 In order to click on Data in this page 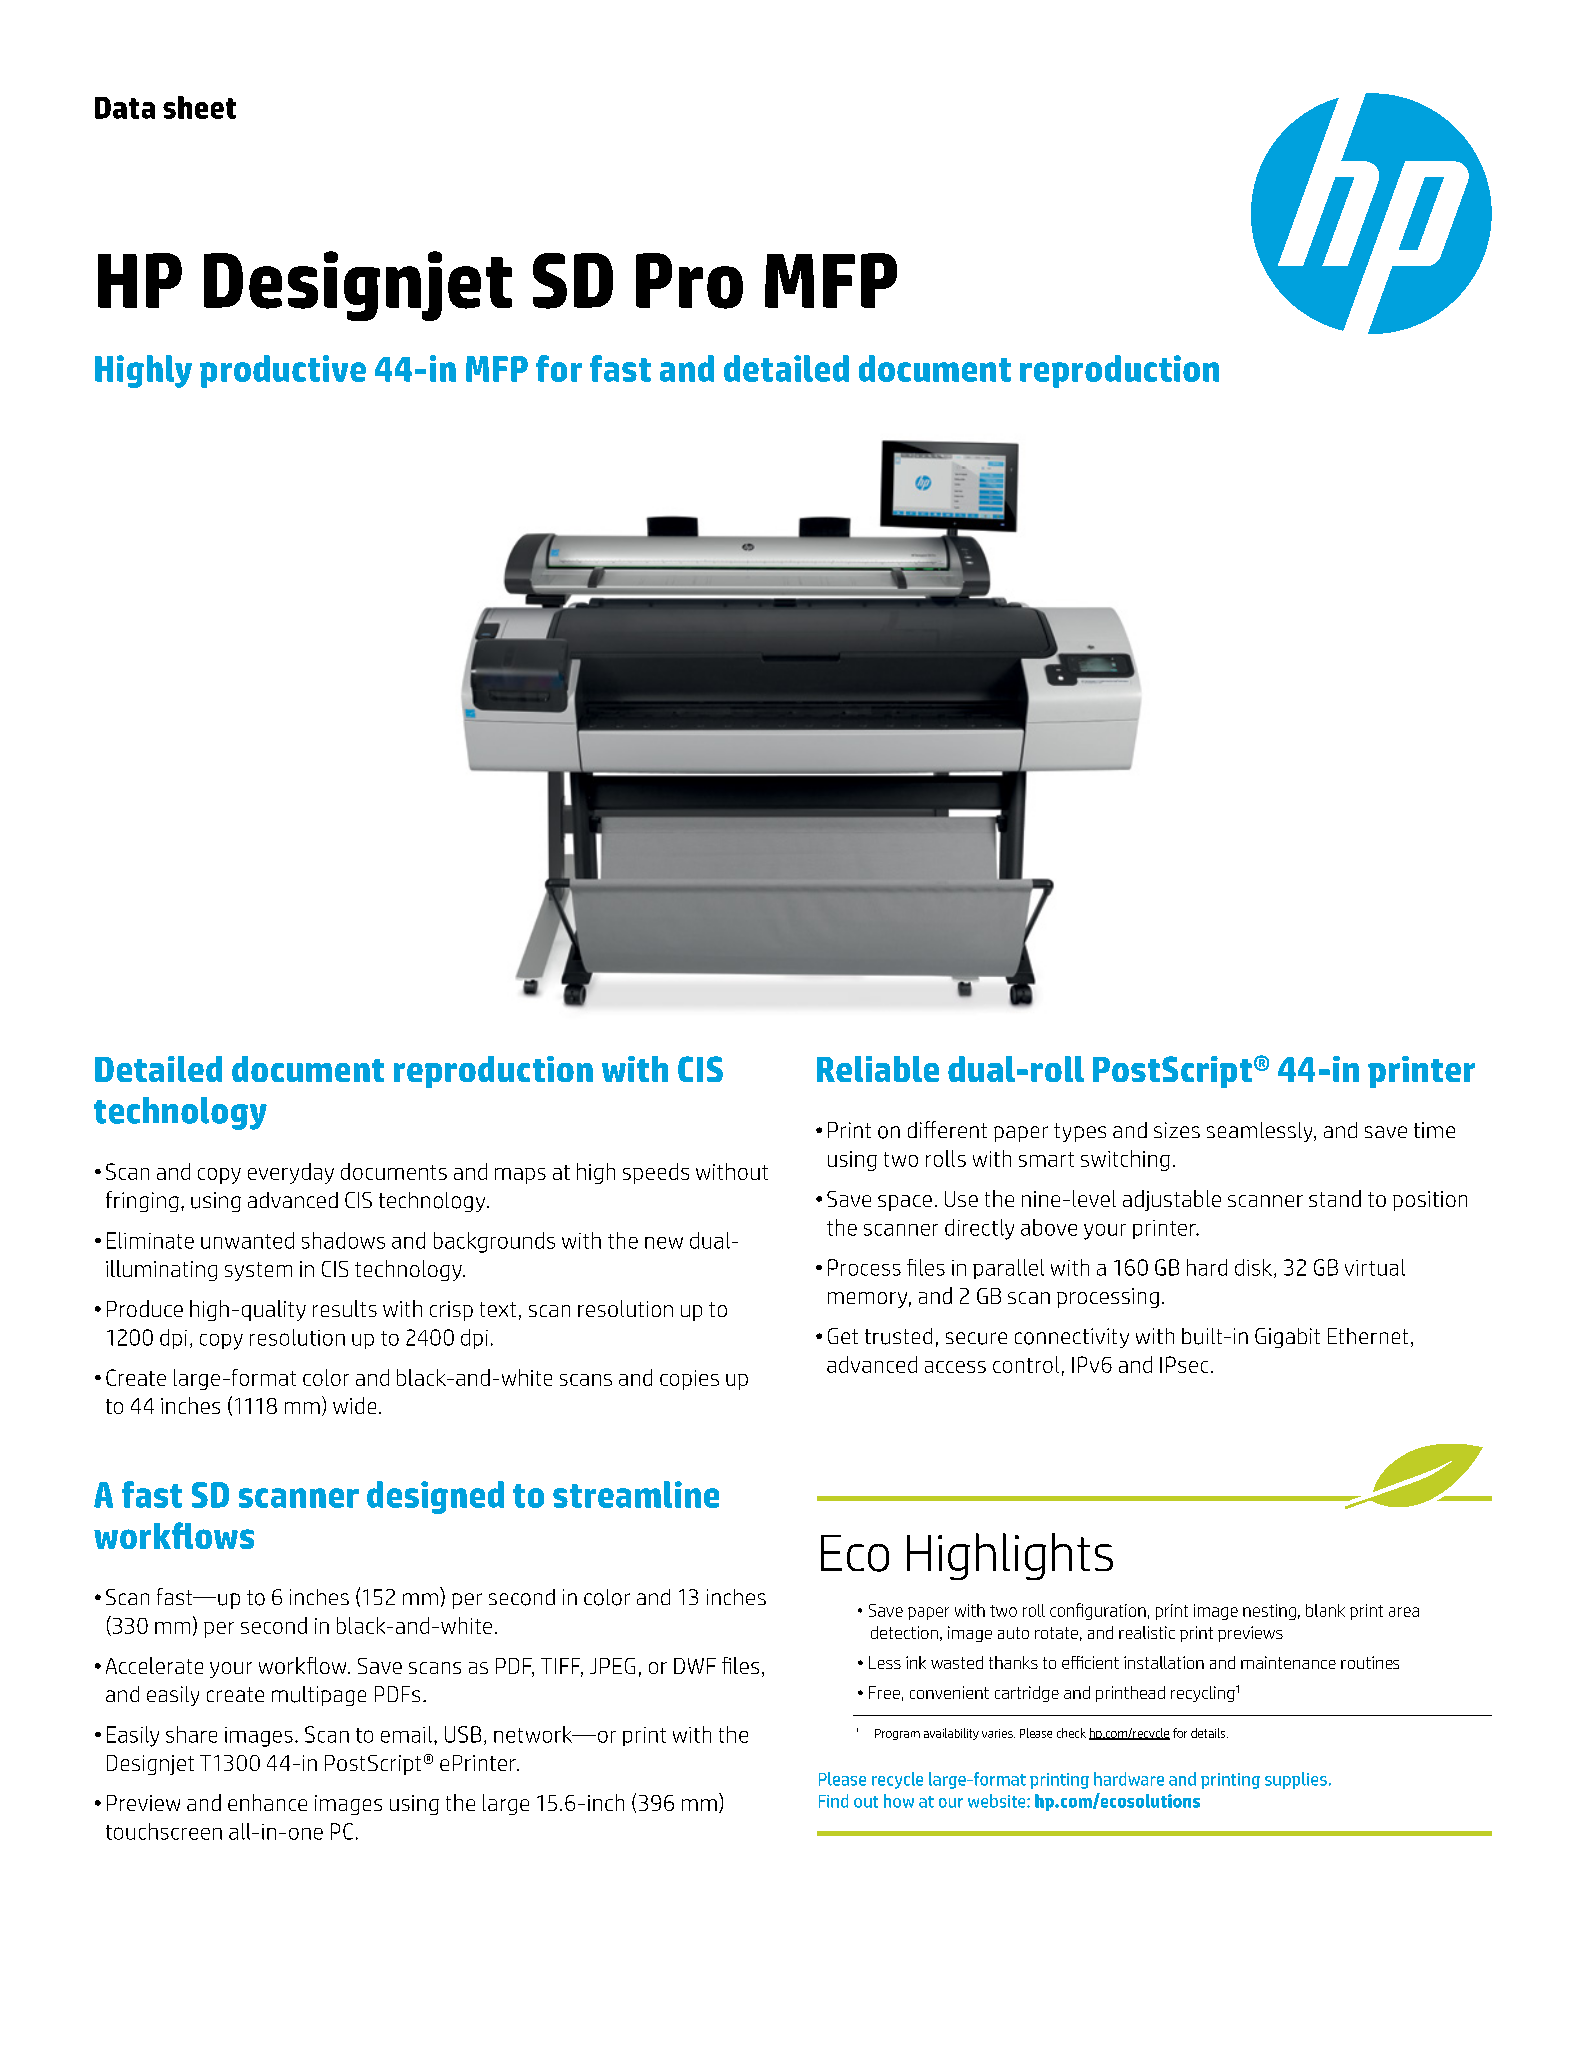, I will do `click(125, 108)`.
